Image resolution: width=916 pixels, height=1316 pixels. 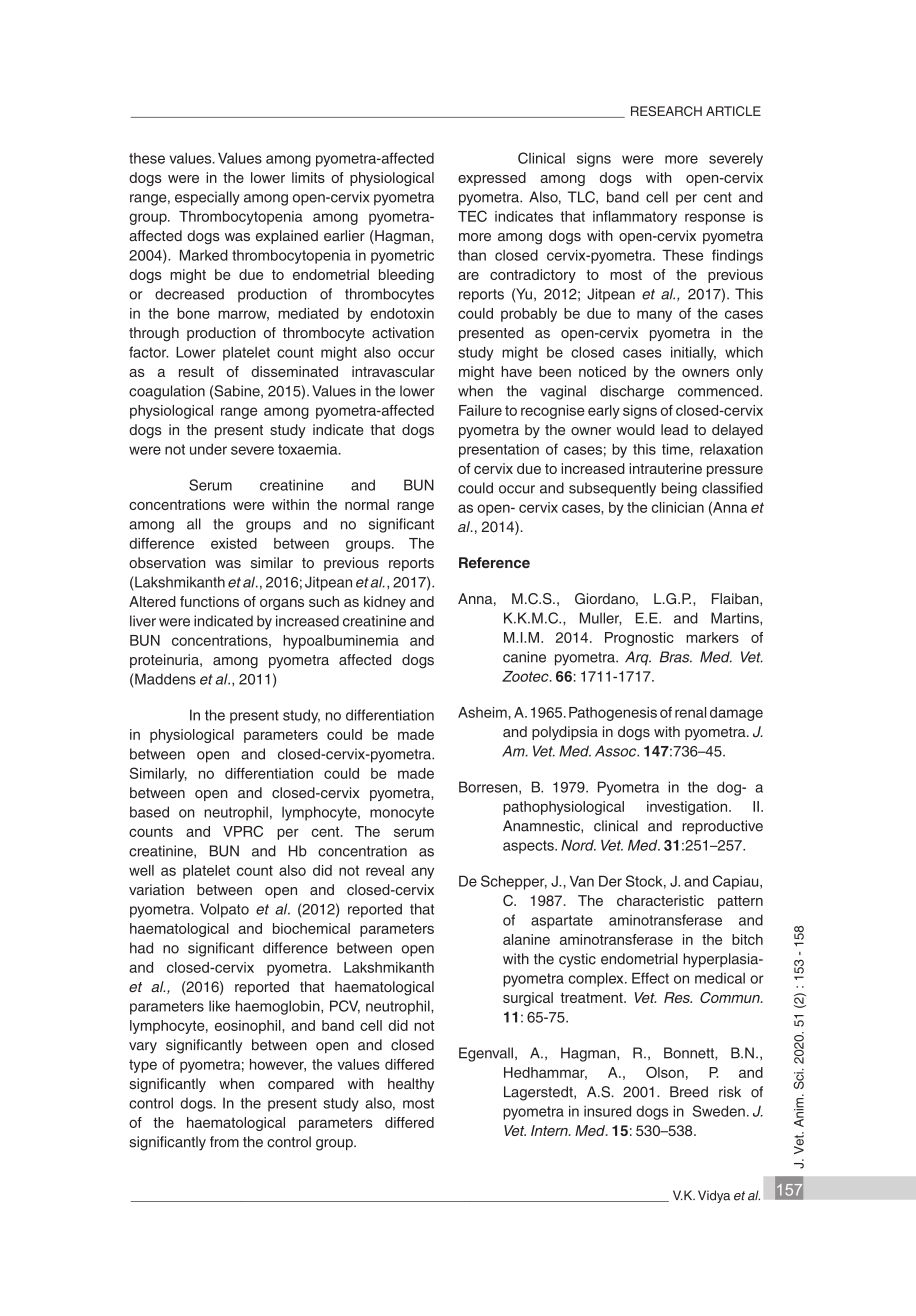 I want to click on Reference, so click(x=494, y=562).
